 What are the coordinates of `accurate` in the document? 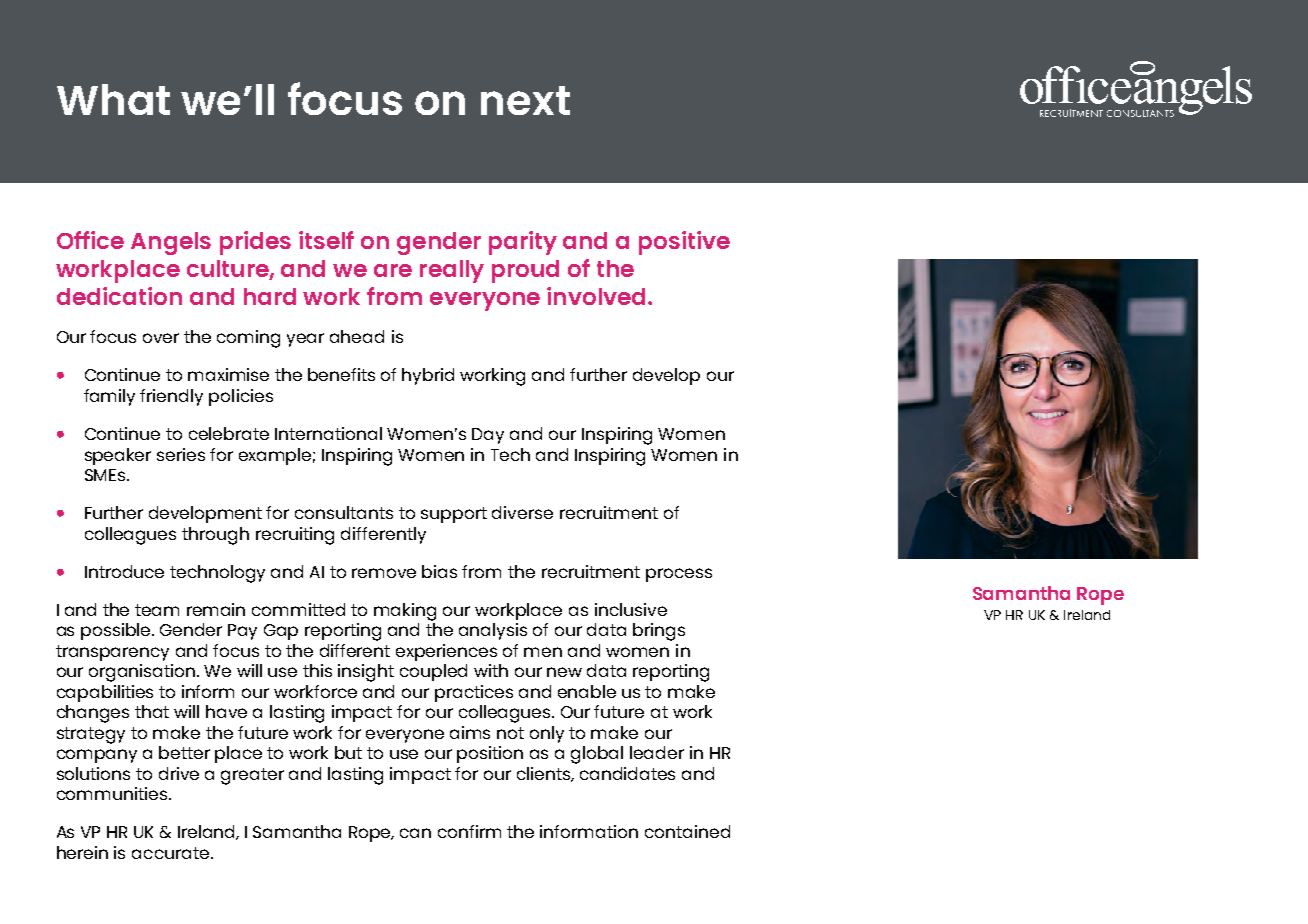 It's located at (172, 853).
